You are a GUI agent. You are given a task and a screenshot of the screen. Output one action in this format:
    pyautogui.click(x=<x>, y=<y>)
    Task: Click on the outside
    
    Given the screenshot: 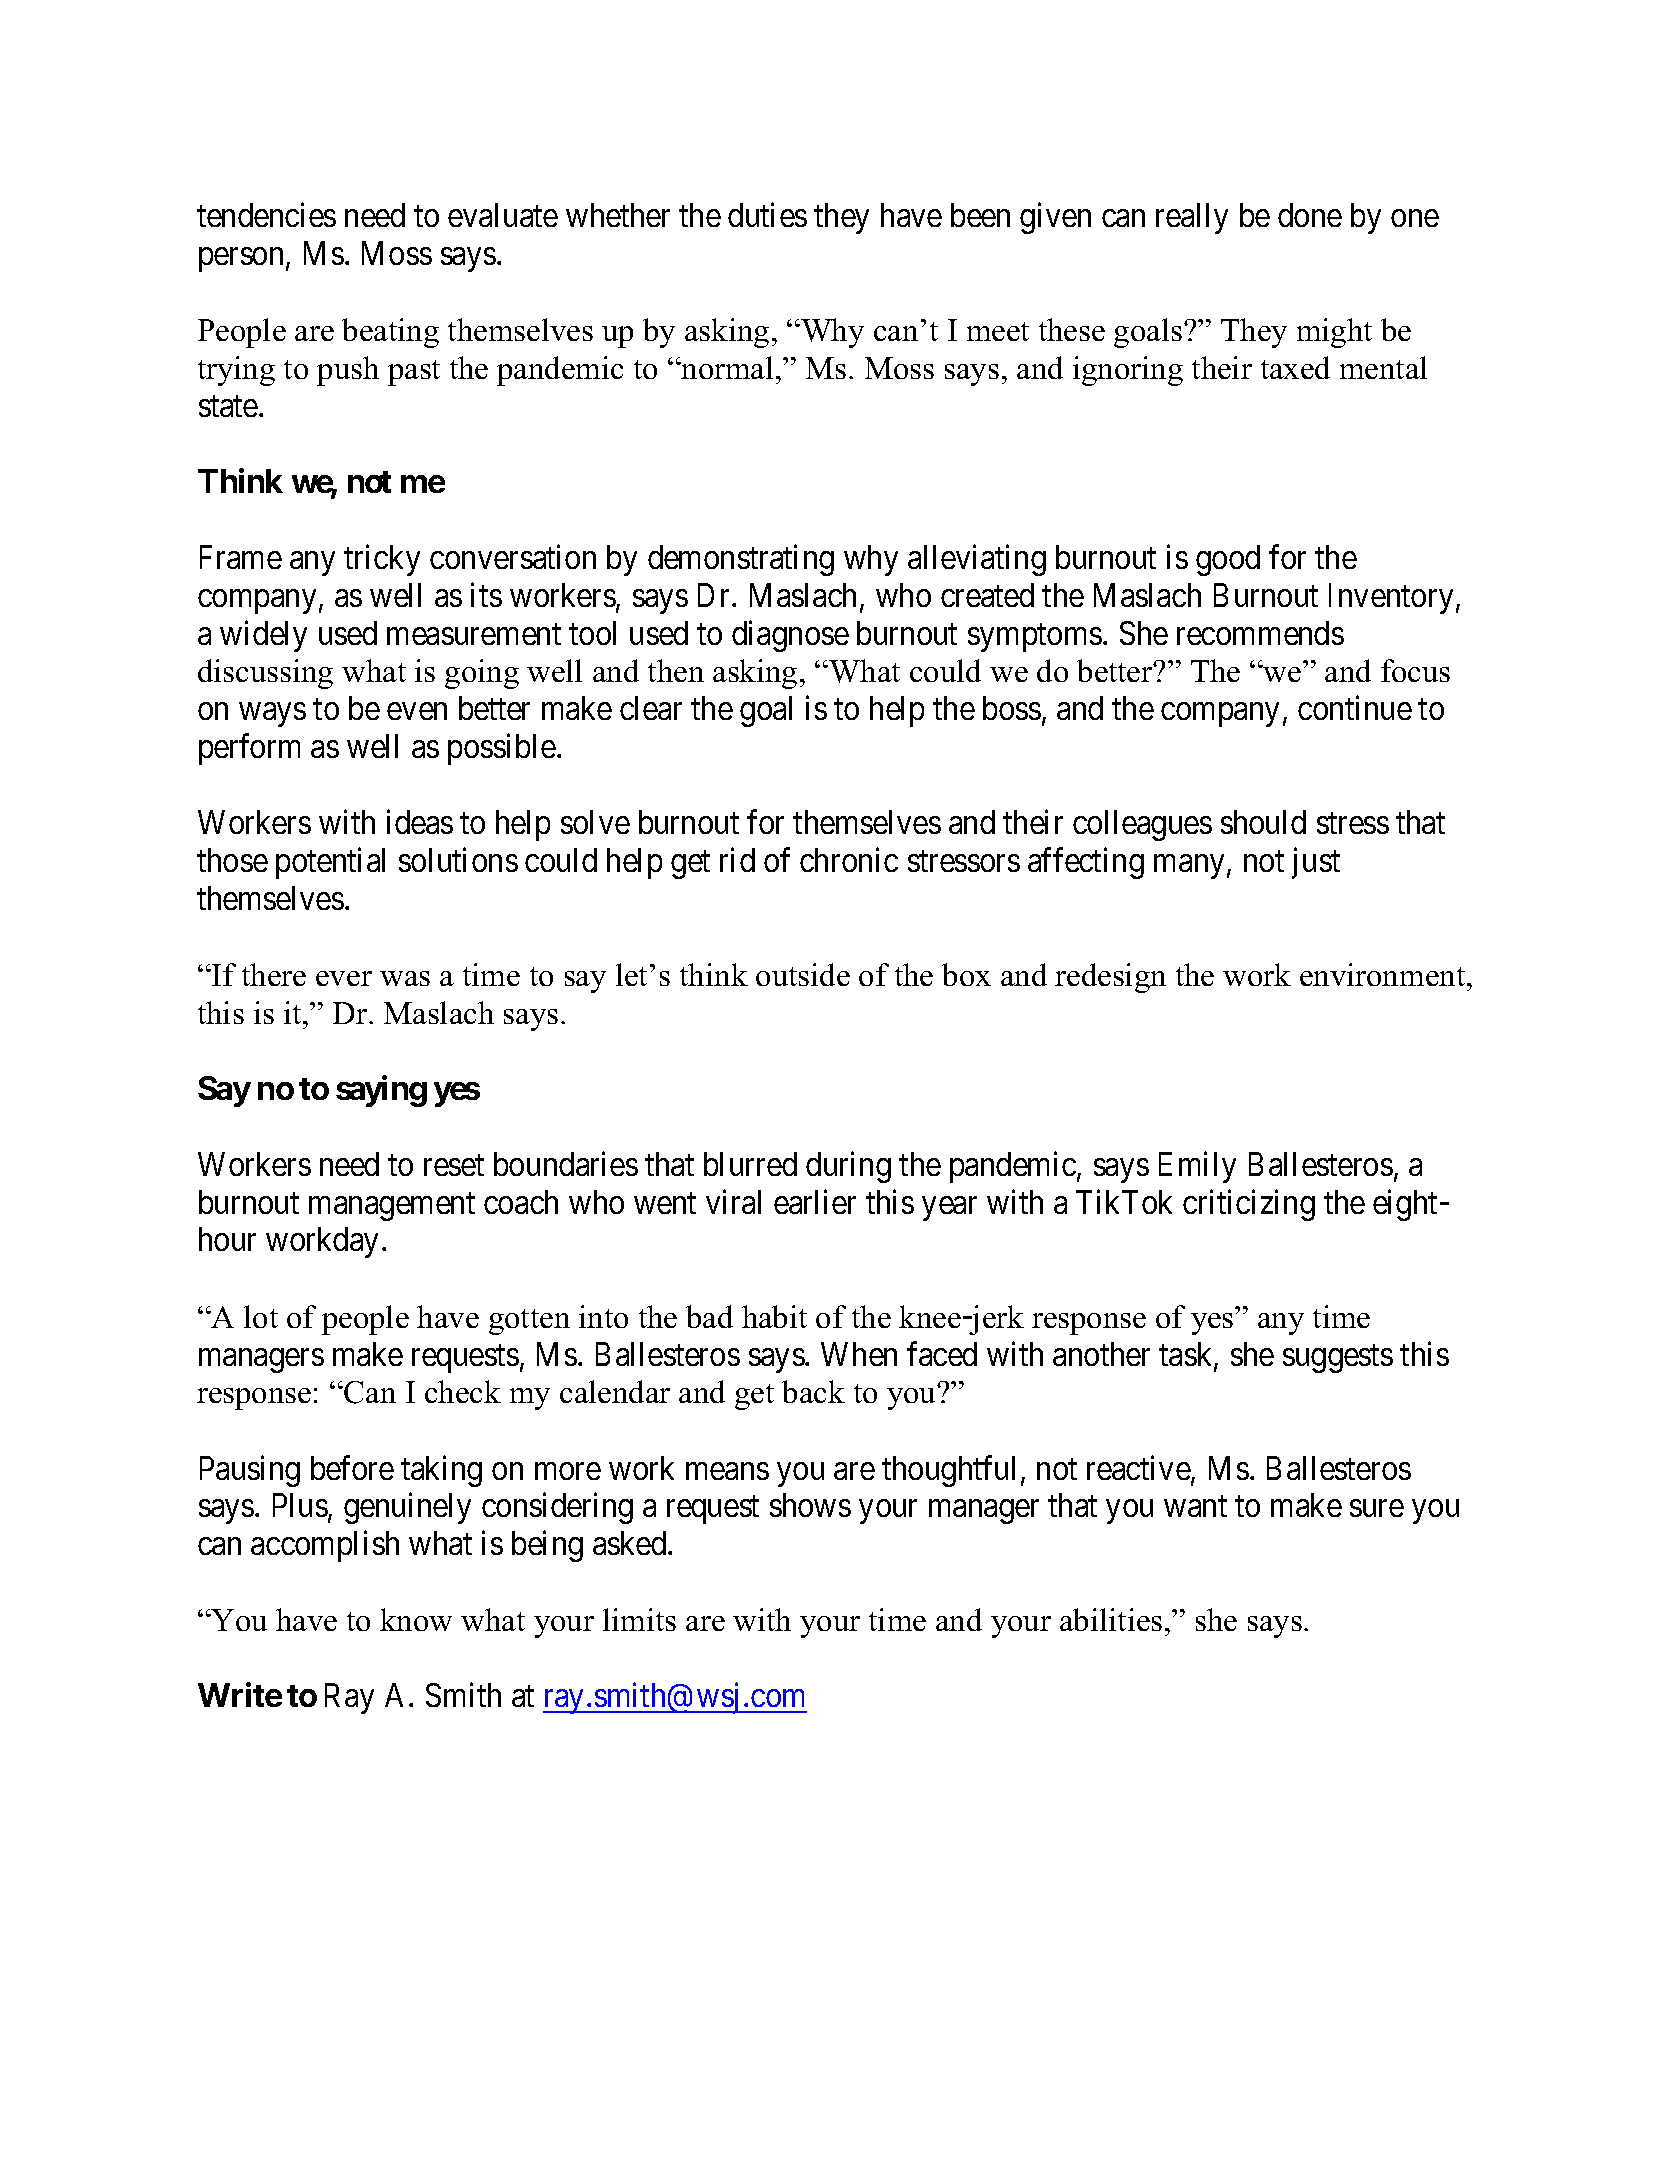 What is the action you would take?
    pyautogui.click(x=803, y=974)
